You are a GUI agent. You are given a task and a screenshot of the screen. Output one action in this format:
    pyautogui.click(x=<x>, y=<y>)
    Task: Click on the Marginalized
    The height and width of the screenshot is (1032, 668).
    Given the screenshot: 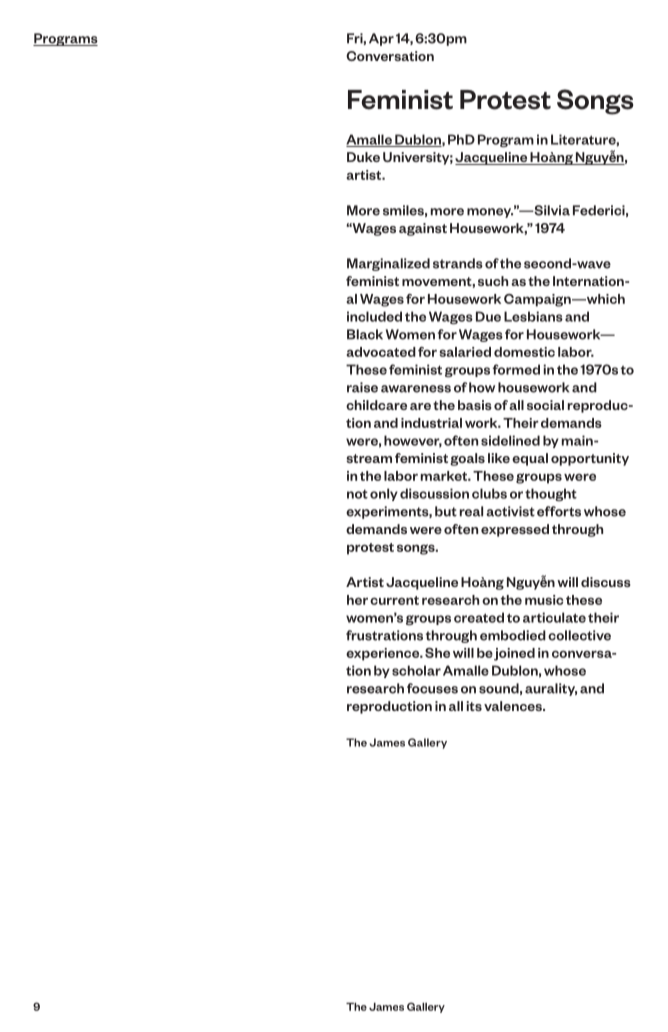 What is the action you would take?
    pyautogui.click(x=388, y=264)
